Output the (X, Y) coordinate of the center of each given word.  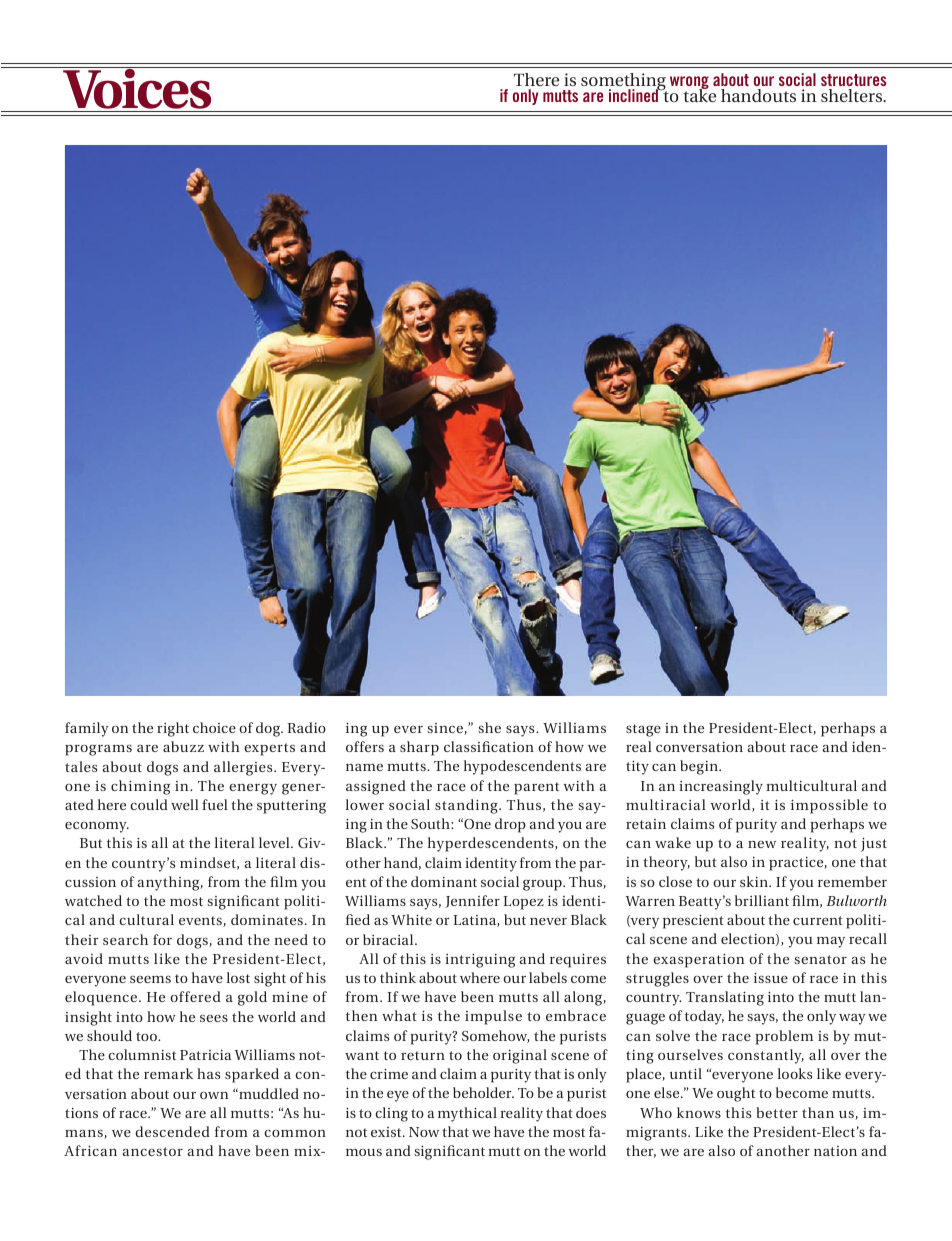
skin (755, 881)
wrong (689, 84)
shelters (853, 95)
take (699, 94)
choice (214, 727)
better (777, 1112)
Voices (138, 88)
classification (489, 746)
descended (172, 1131)
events (201, 921)
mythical (467, 1114)
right (173, 729)
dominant (444, 881)
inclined (635, 94)
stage (643, 730)
